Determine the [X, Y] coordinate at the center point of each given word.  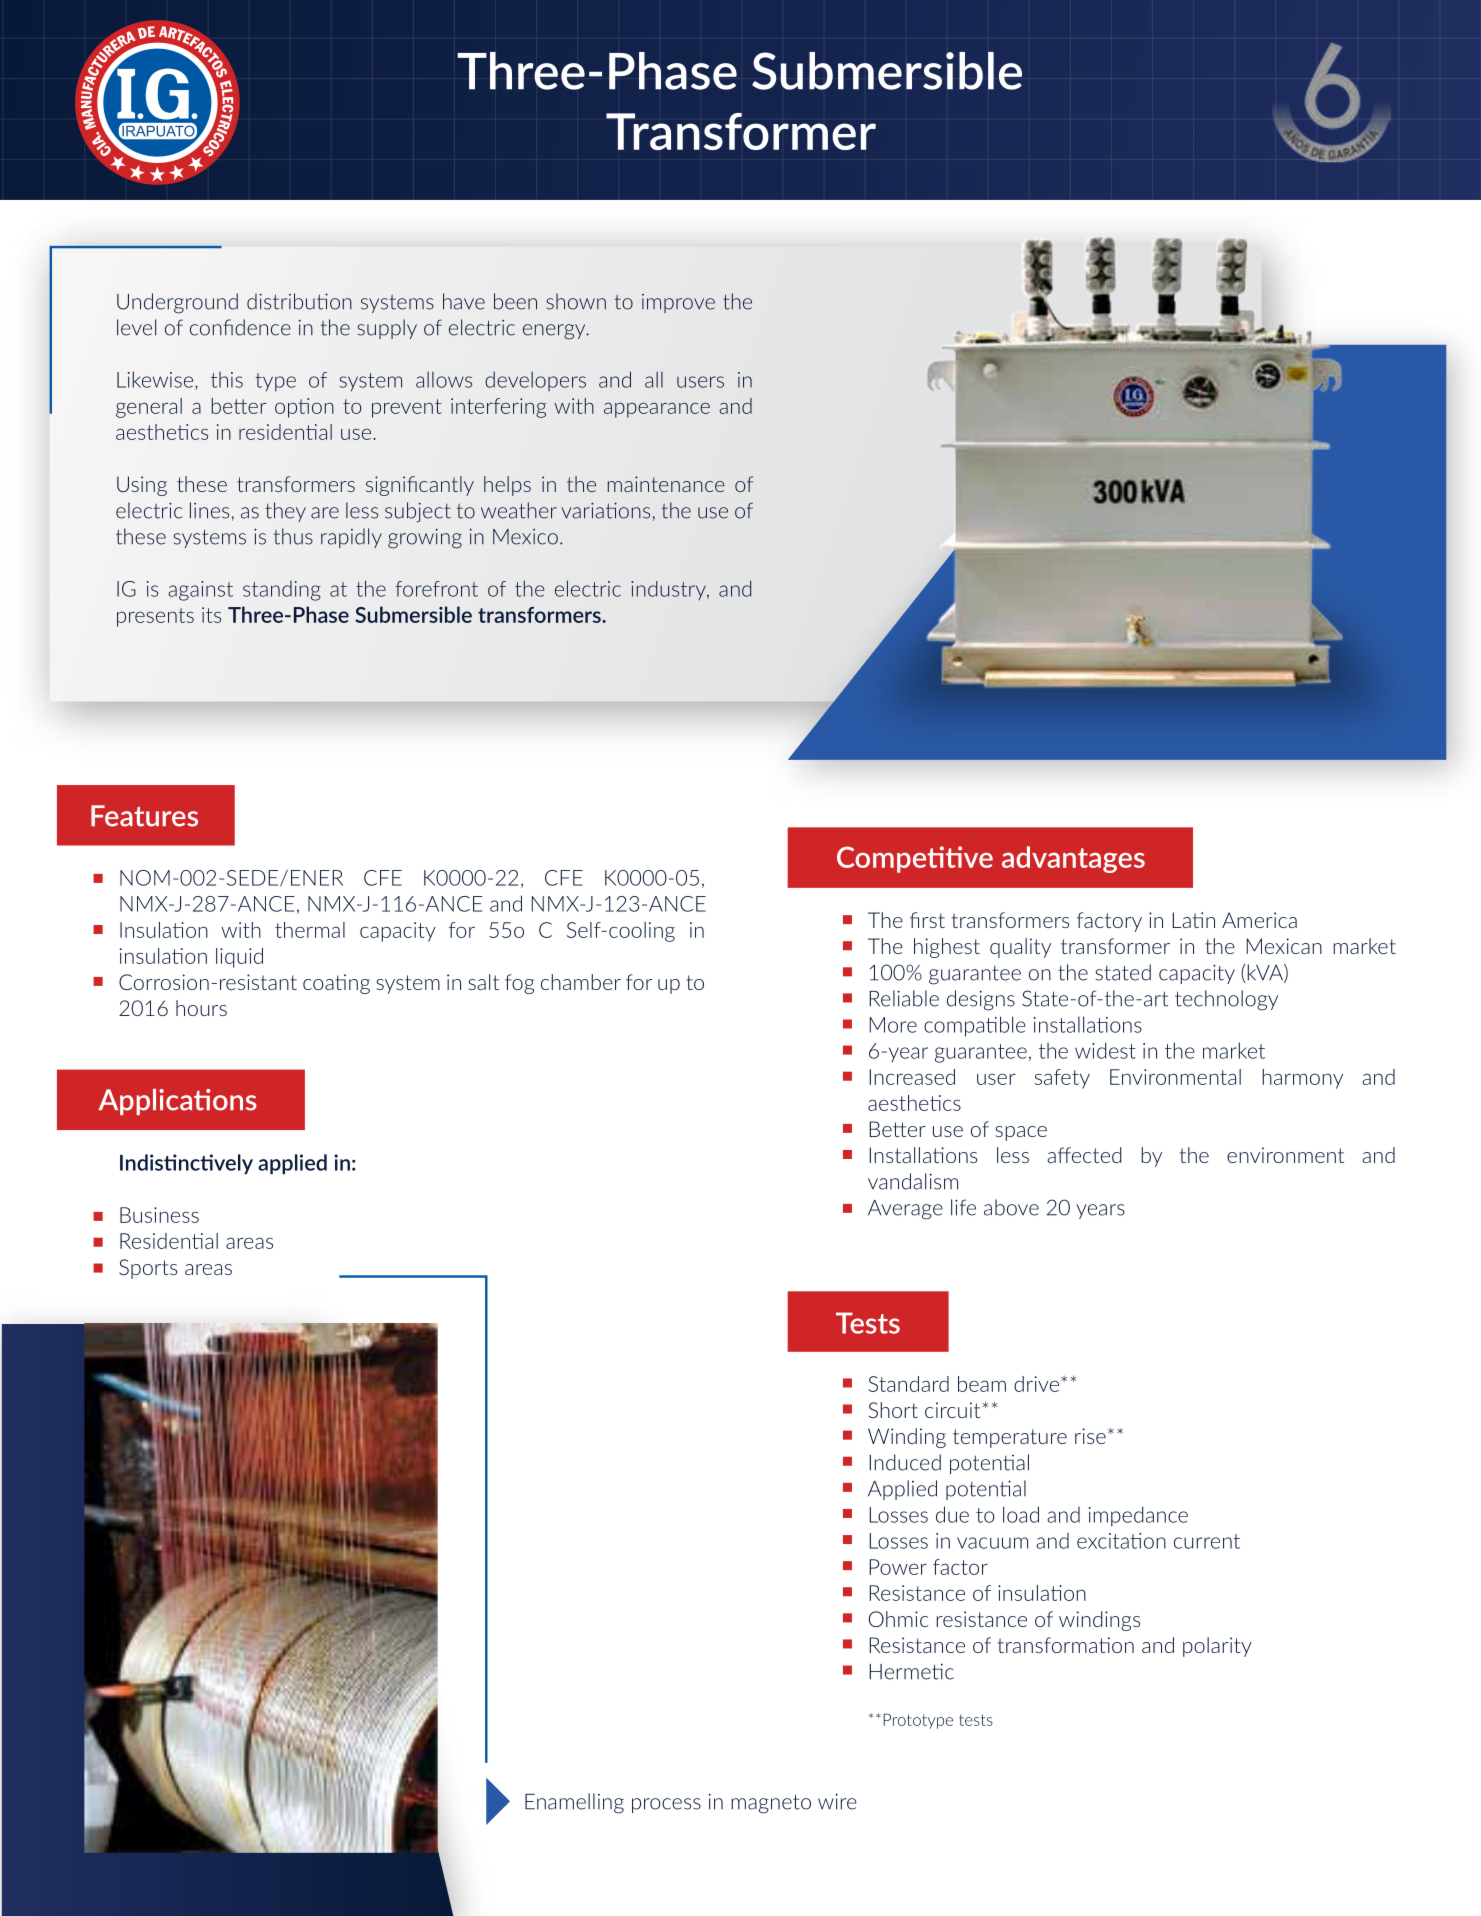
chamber [581, 982]
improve [678, 303]
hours [201, 1008]
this [227, 380]
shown [576, 301]
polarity [1217, 1647]
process [666, 1805]
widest [1105, 1050]
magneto [771, 1804]
